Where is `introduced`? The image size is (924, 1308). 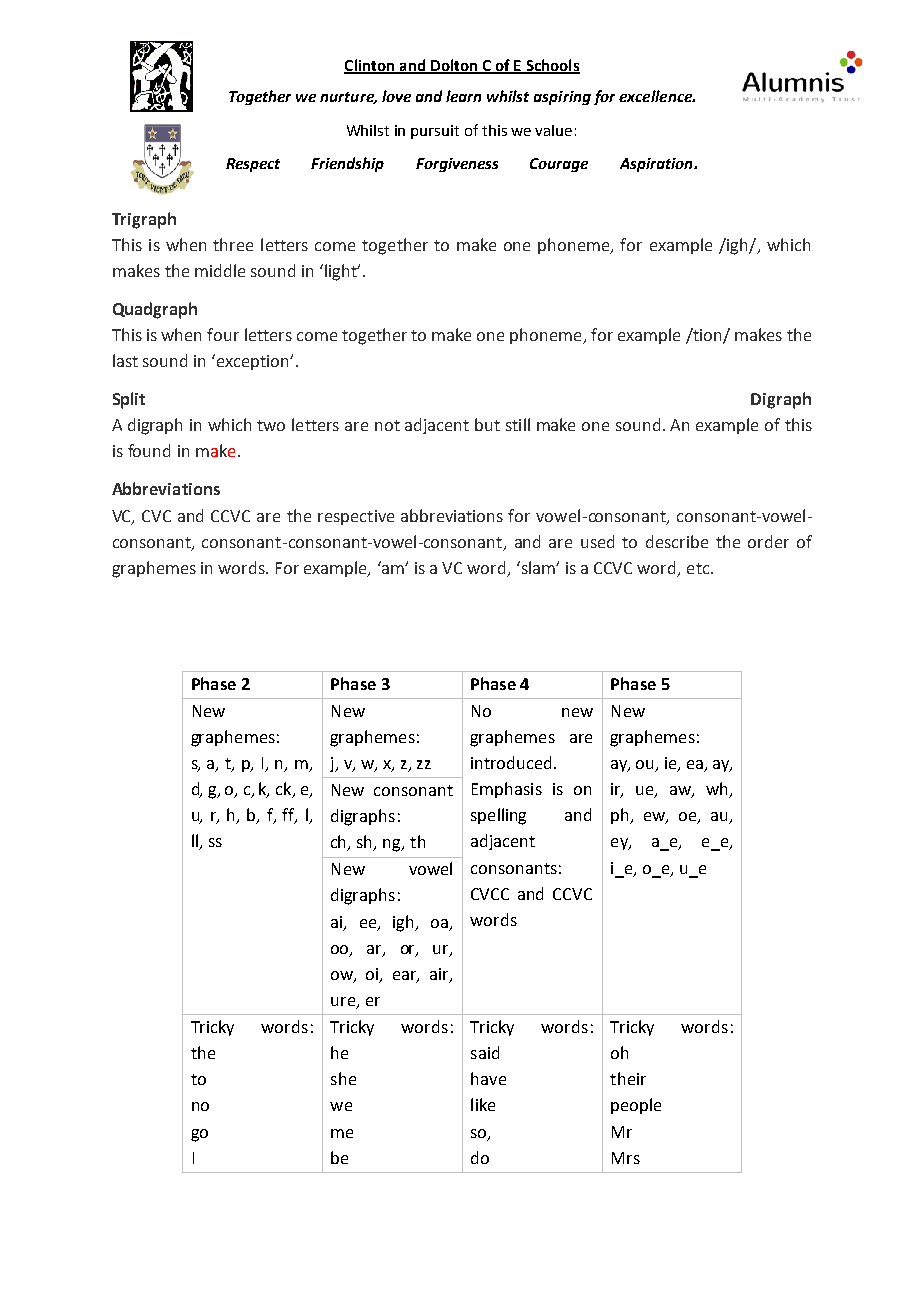
introduced is located at coordinates (513, 762).
